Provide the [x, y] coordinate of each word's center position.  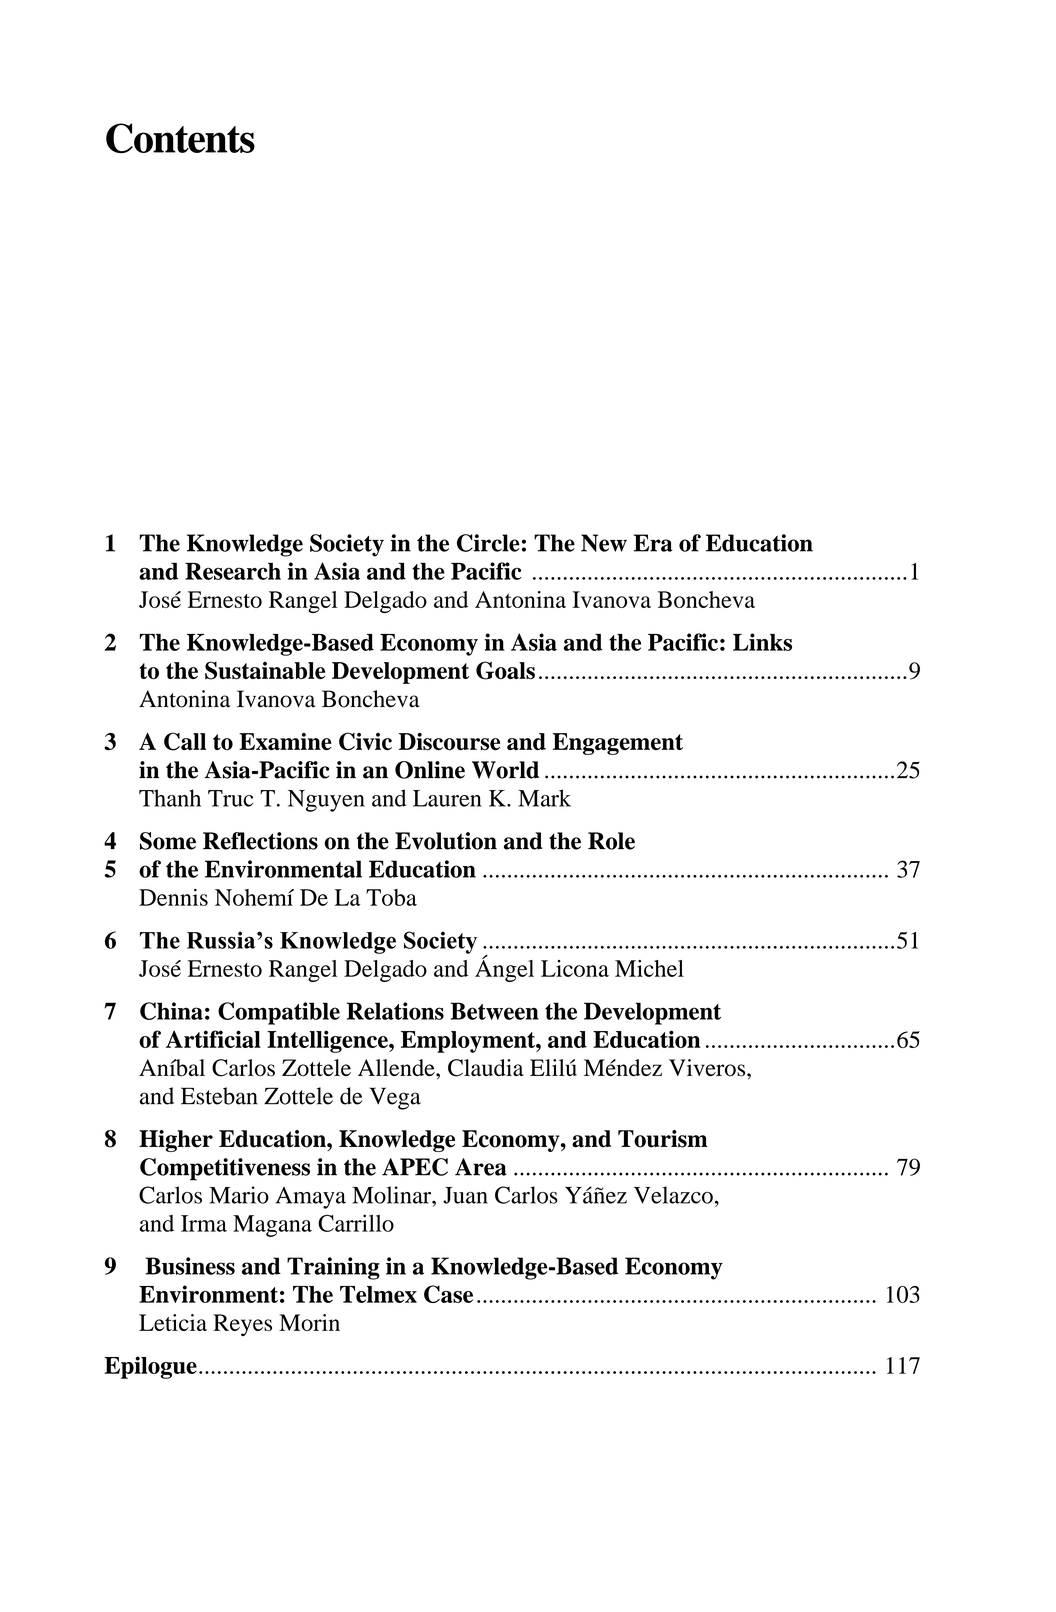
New [604, 543]
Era [653, 543]
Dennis [173, 897]
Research [233, 571]
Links [762, 642]
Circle [488, 543]
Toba [391, 897]
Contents [180, 138]
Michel [649, 968]
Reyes [242, 1325]
